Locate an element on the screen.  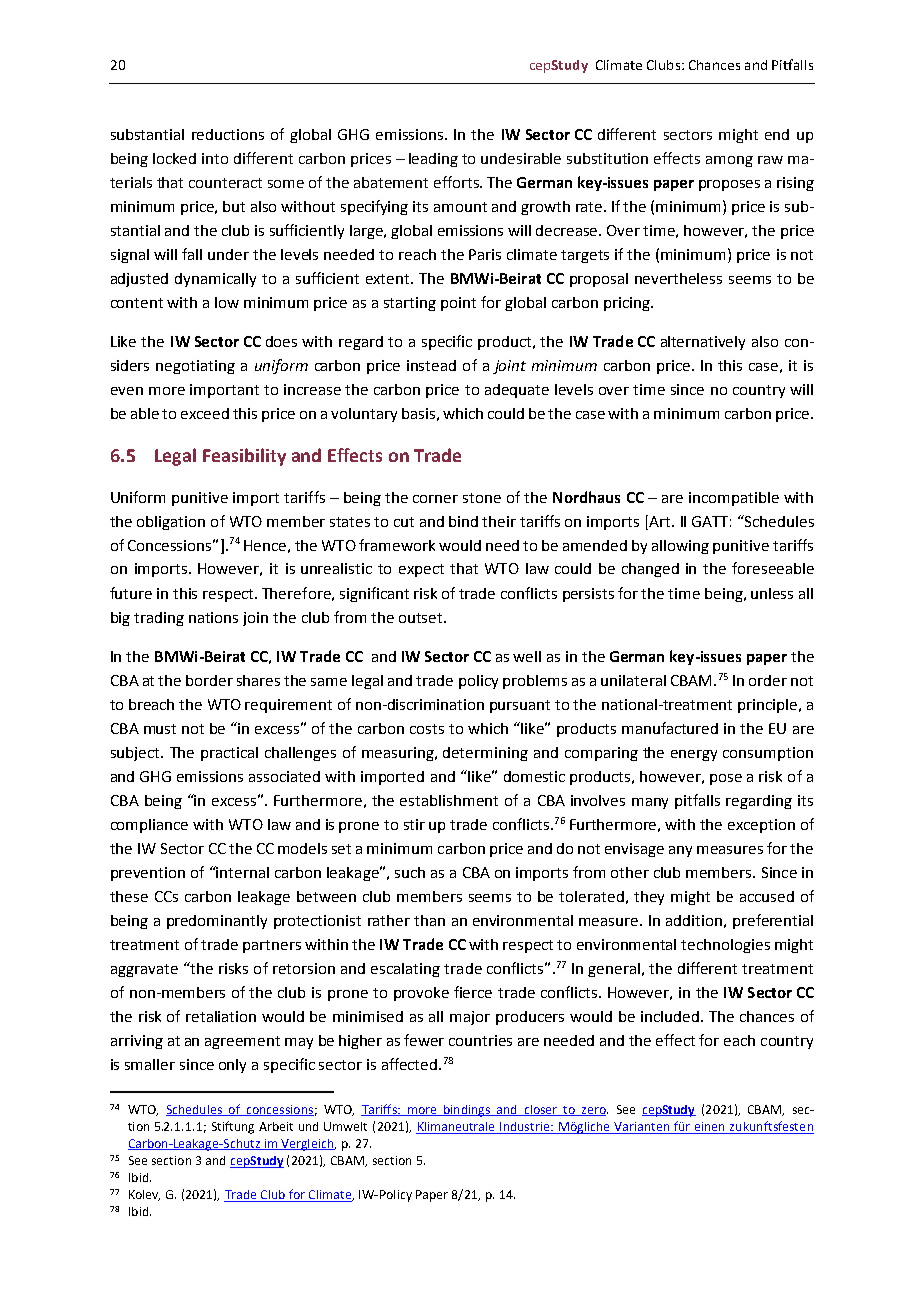
outset is located at coordinates (422, 618).
